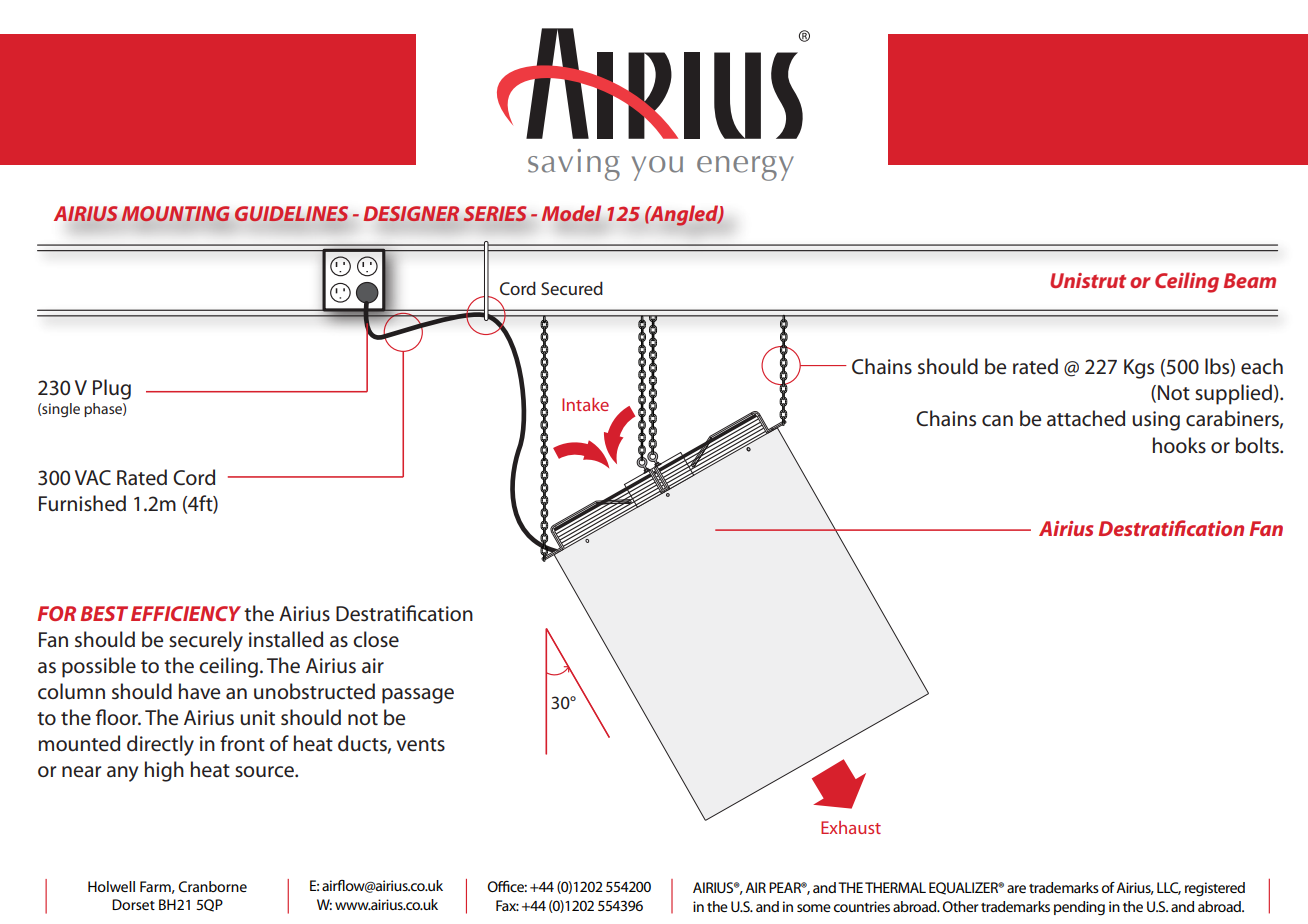 Image resolution: width=1308 pixels, height=924 pixels. I want to click on Exhaust, so click(851, 827).
